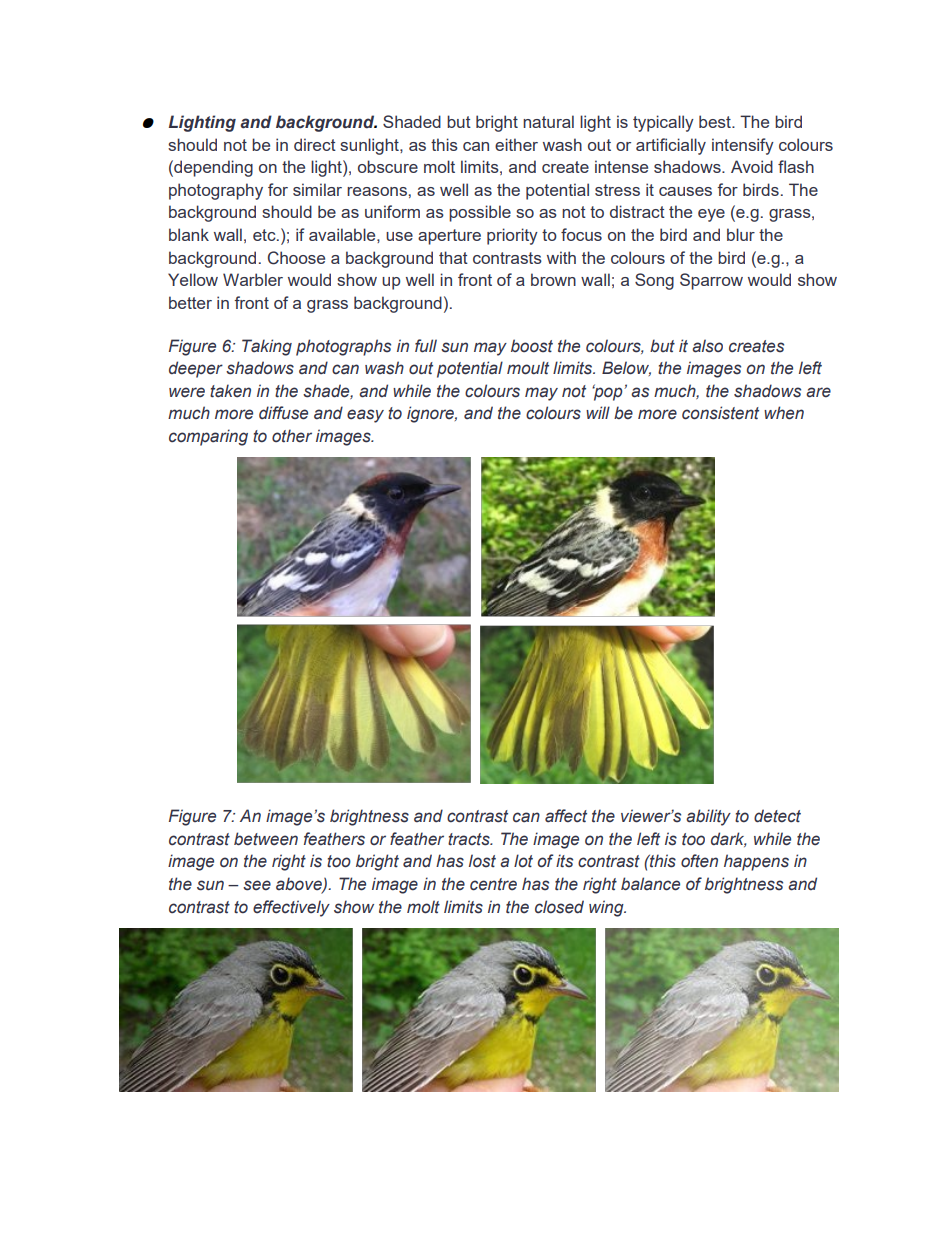  I want to click on consistent, so click(720, 413).
